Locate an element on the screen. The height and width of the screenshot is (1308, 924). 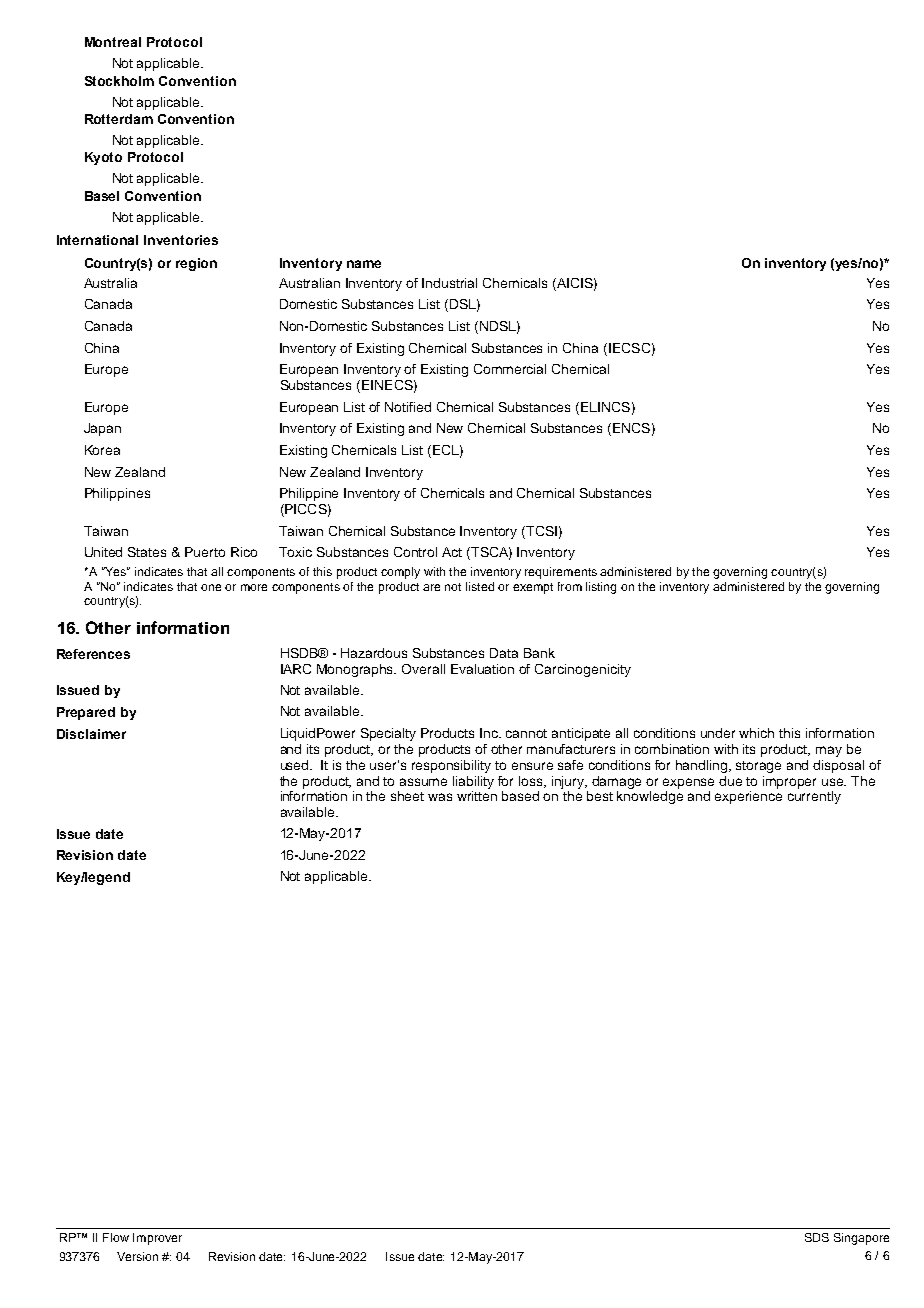
Industrial is located at coordinates (449, 283).
